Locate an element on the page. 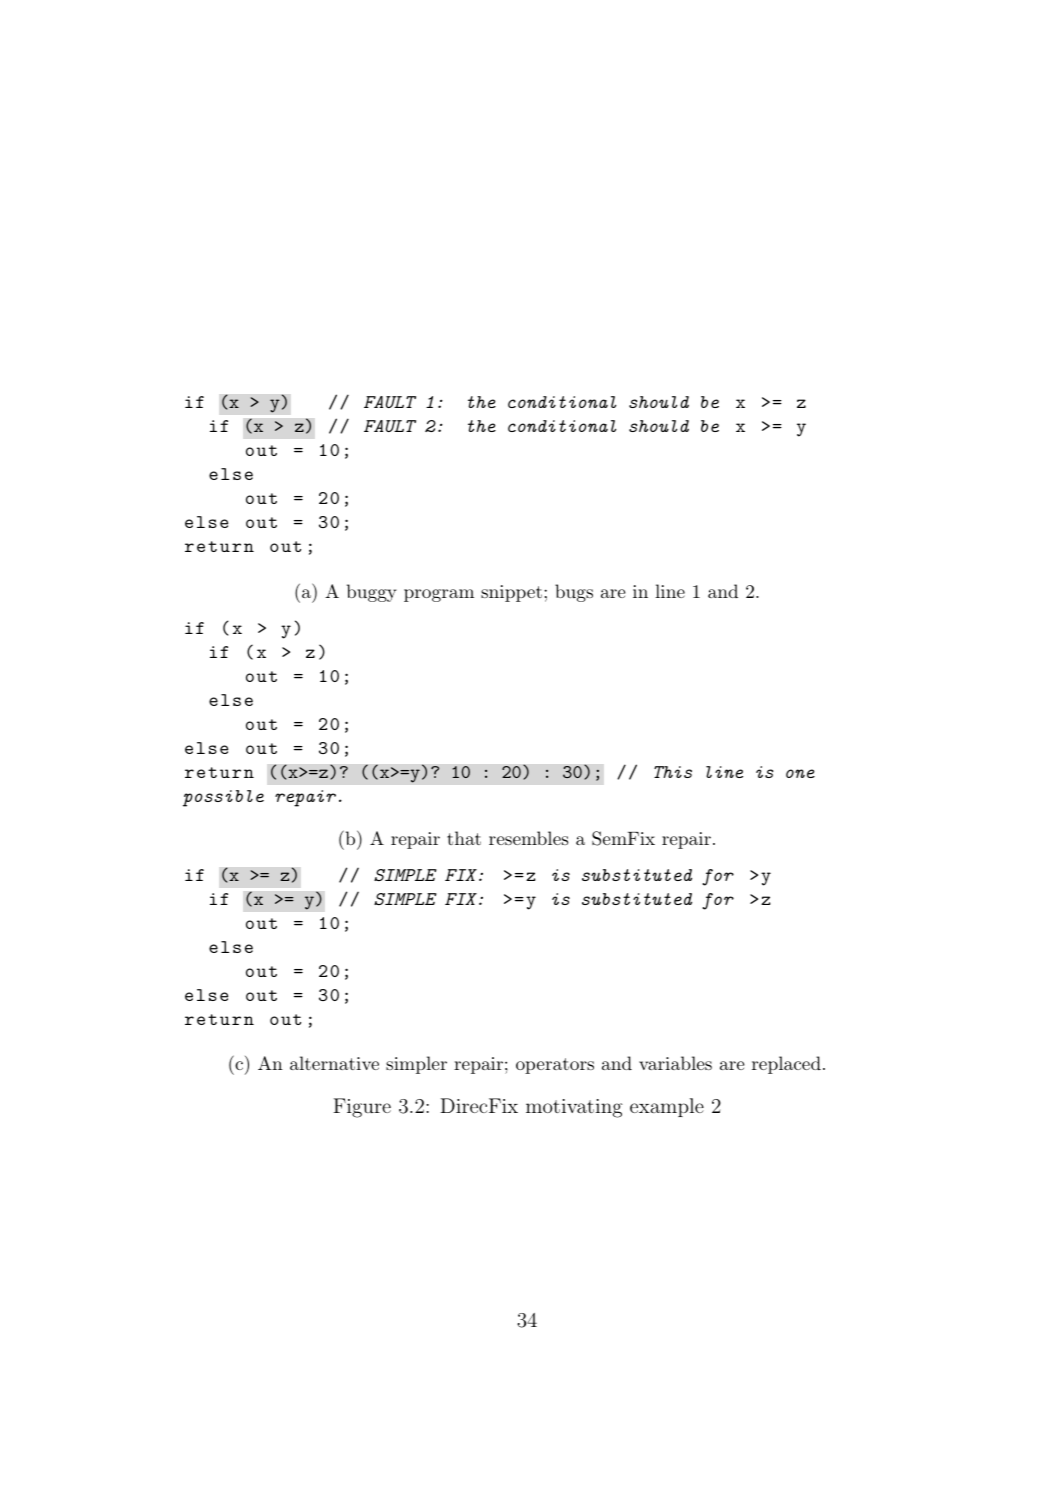 Image resolution: width=1056 pixels, height=1493 pixels. replaced is located at coordinates (786, 1065).
